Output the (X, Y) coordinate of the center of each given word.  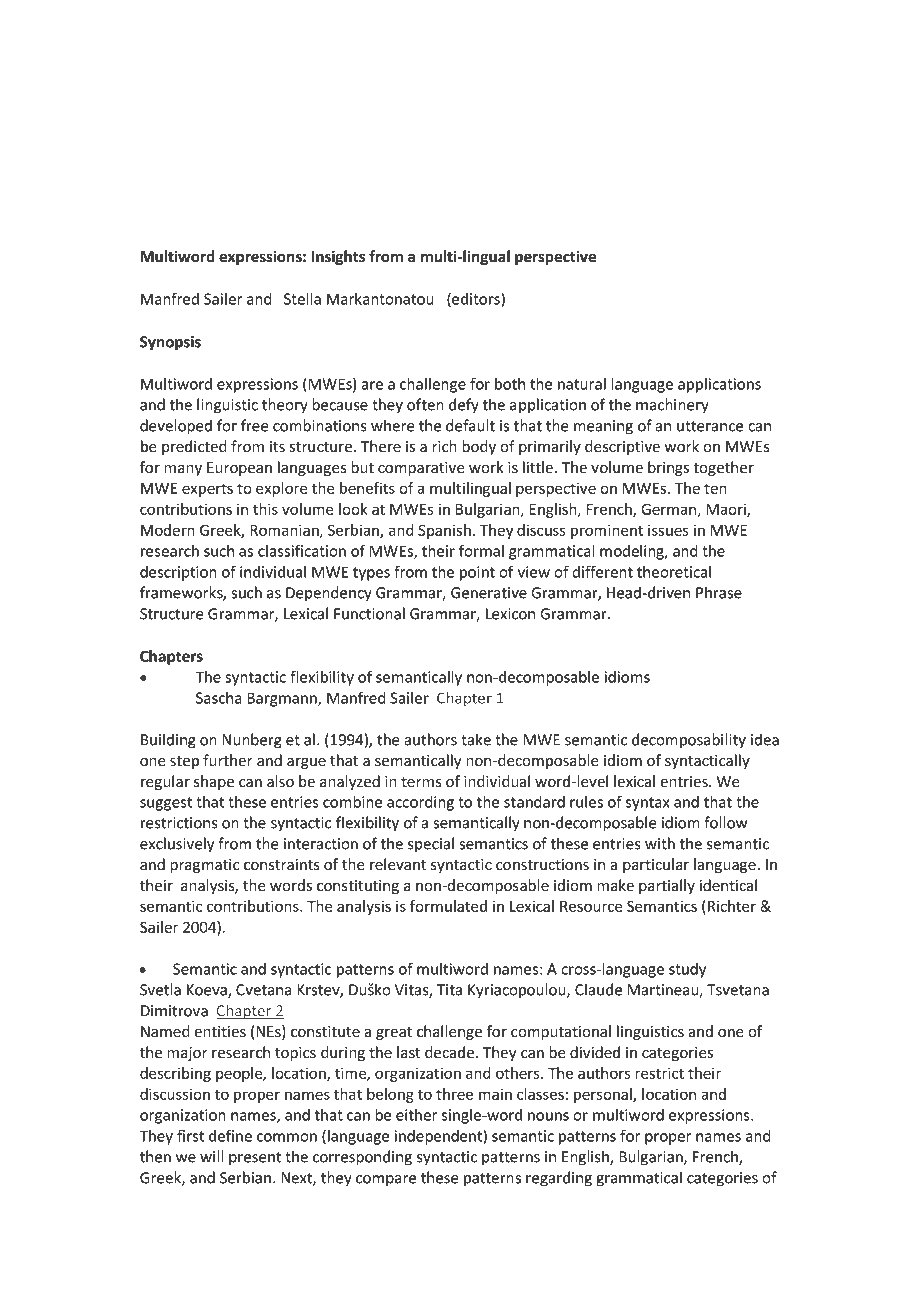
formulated (448, 906)
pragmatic (205, 866)
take (476, 739)
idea (765, 739)
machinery (672, 405)
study (687, 970)
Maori (727, 510)
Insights (338, 257)
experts (207, 490)
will (212, 1156)
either (416, 1115)
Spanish (444, 531)
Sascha (219, 698)
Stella (302, 298)
